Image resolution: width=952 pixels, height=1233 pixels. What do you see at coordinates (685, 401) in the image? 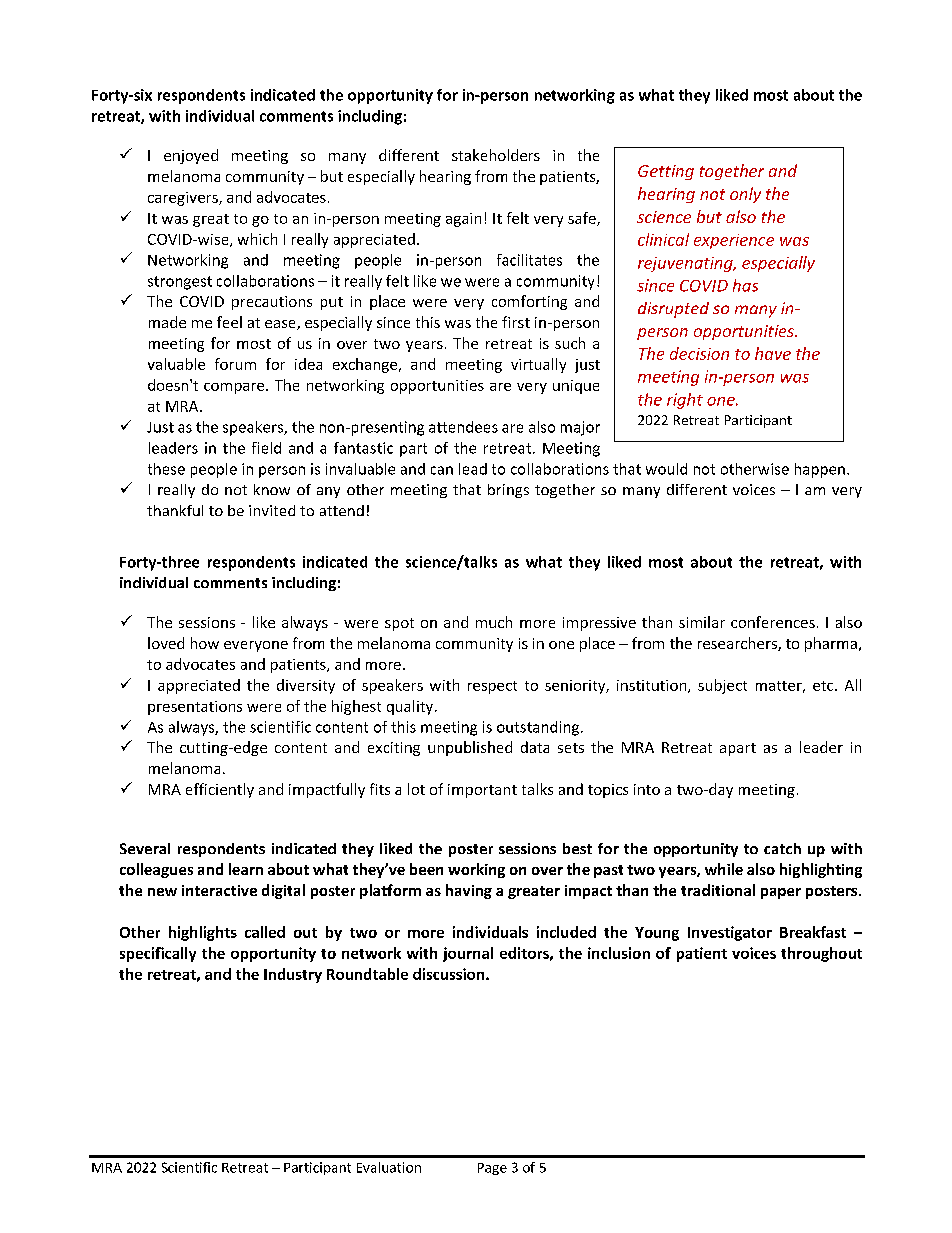
I see `right` at bounding box center [685, 401].
